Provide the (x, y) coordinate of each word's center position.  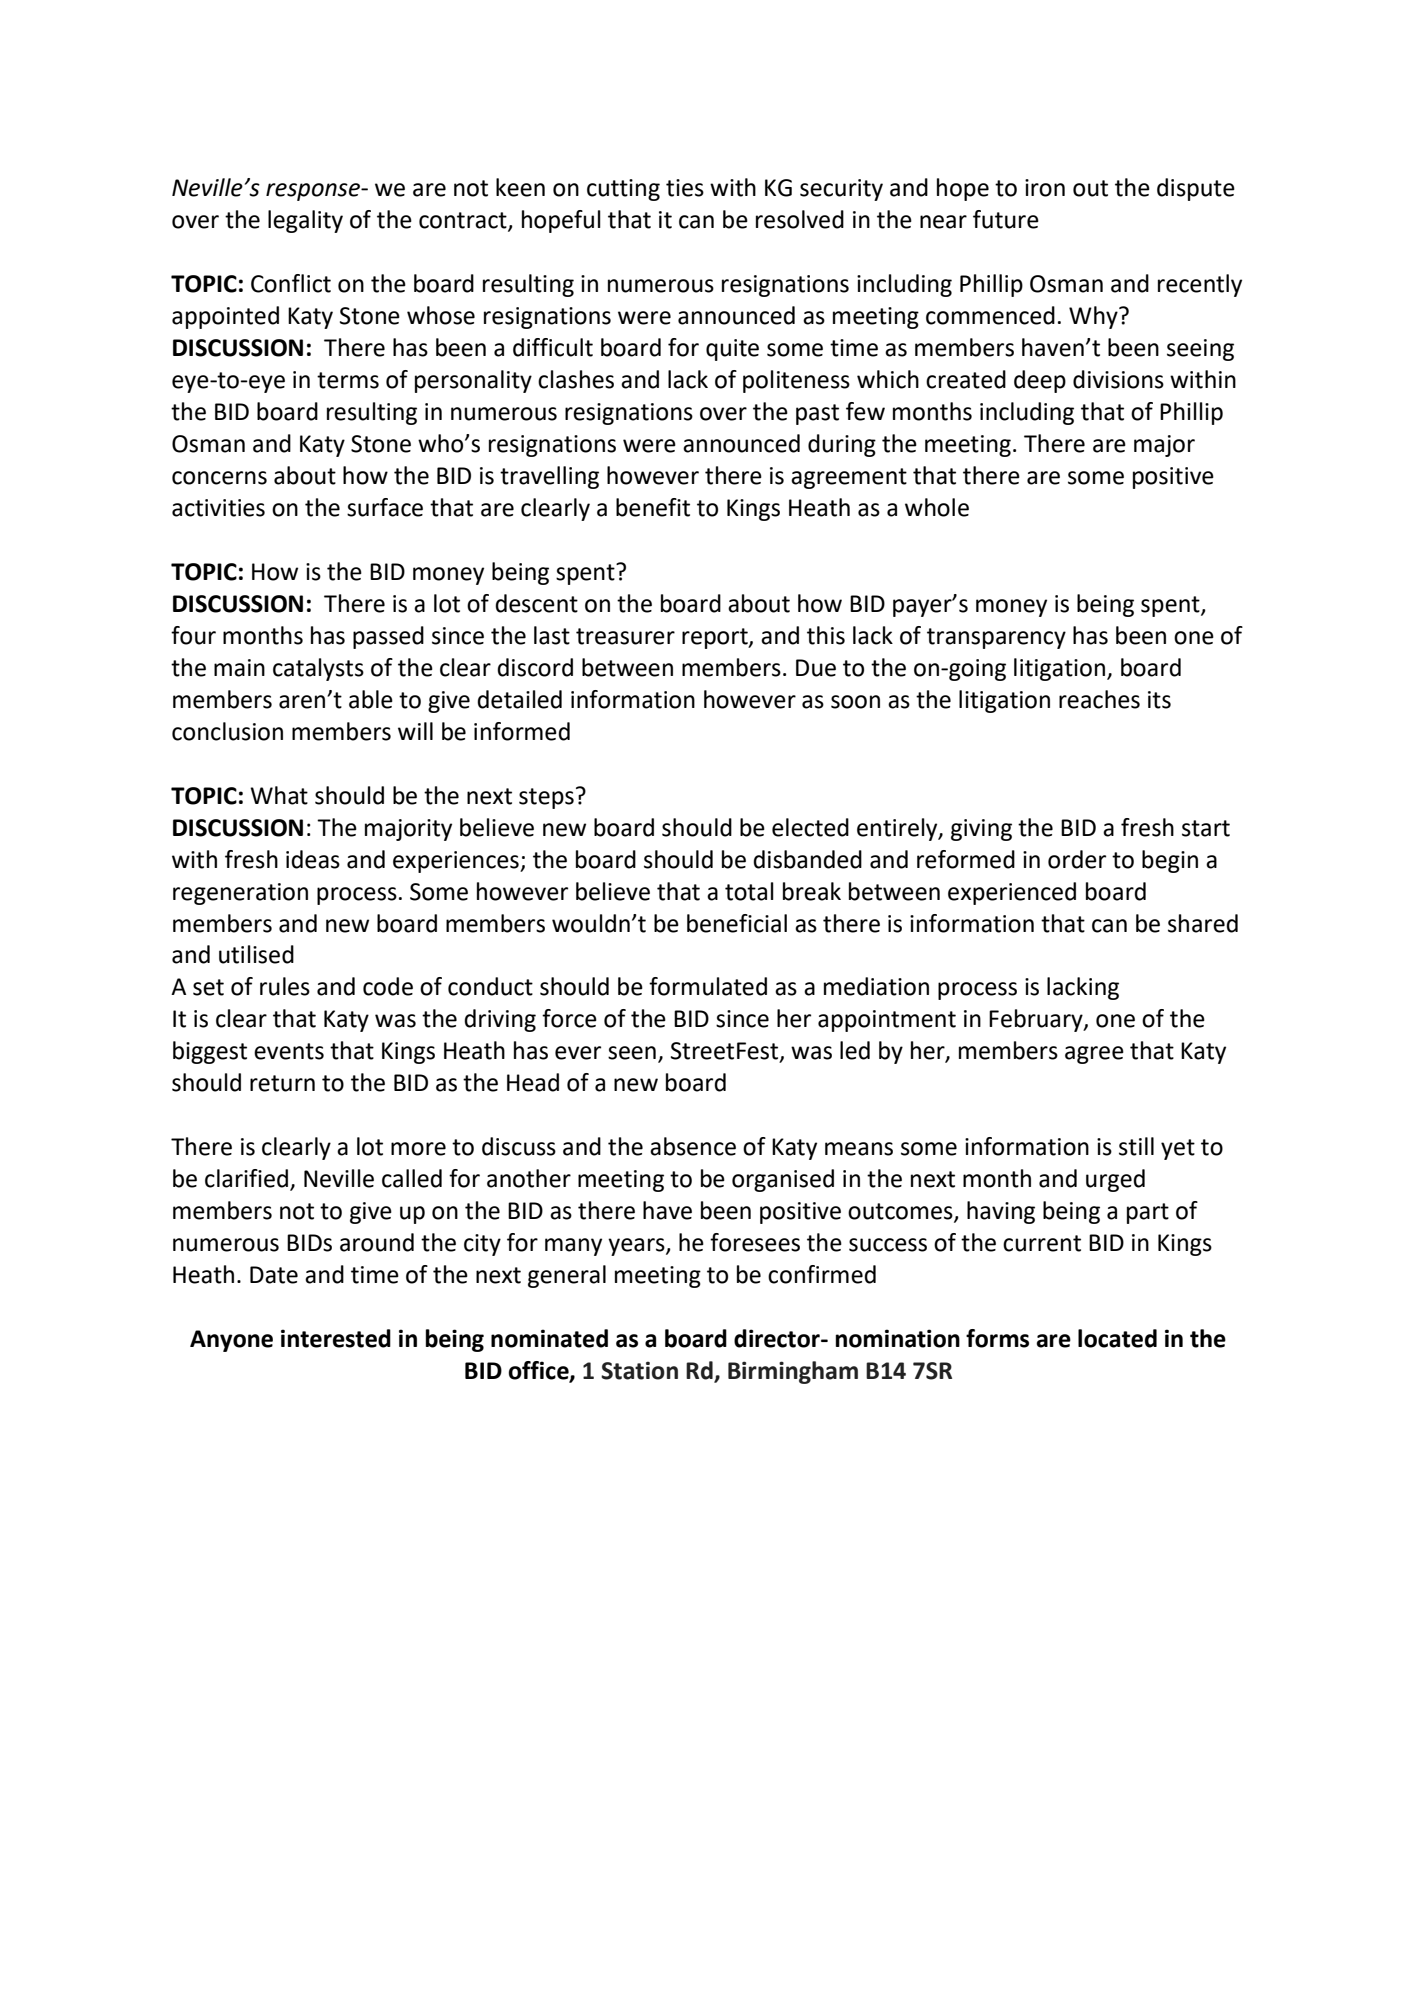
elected (810, 827)
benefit (653, 507)
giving (981, 830)
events (289, 1051)
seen (632, 1053)
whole (937, 507)
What (279, 795)
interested (336, 1338)
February (1037, 1020)
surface (385, 507)
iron (1045, 188)
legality (305, 221)
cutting (623, 190)
